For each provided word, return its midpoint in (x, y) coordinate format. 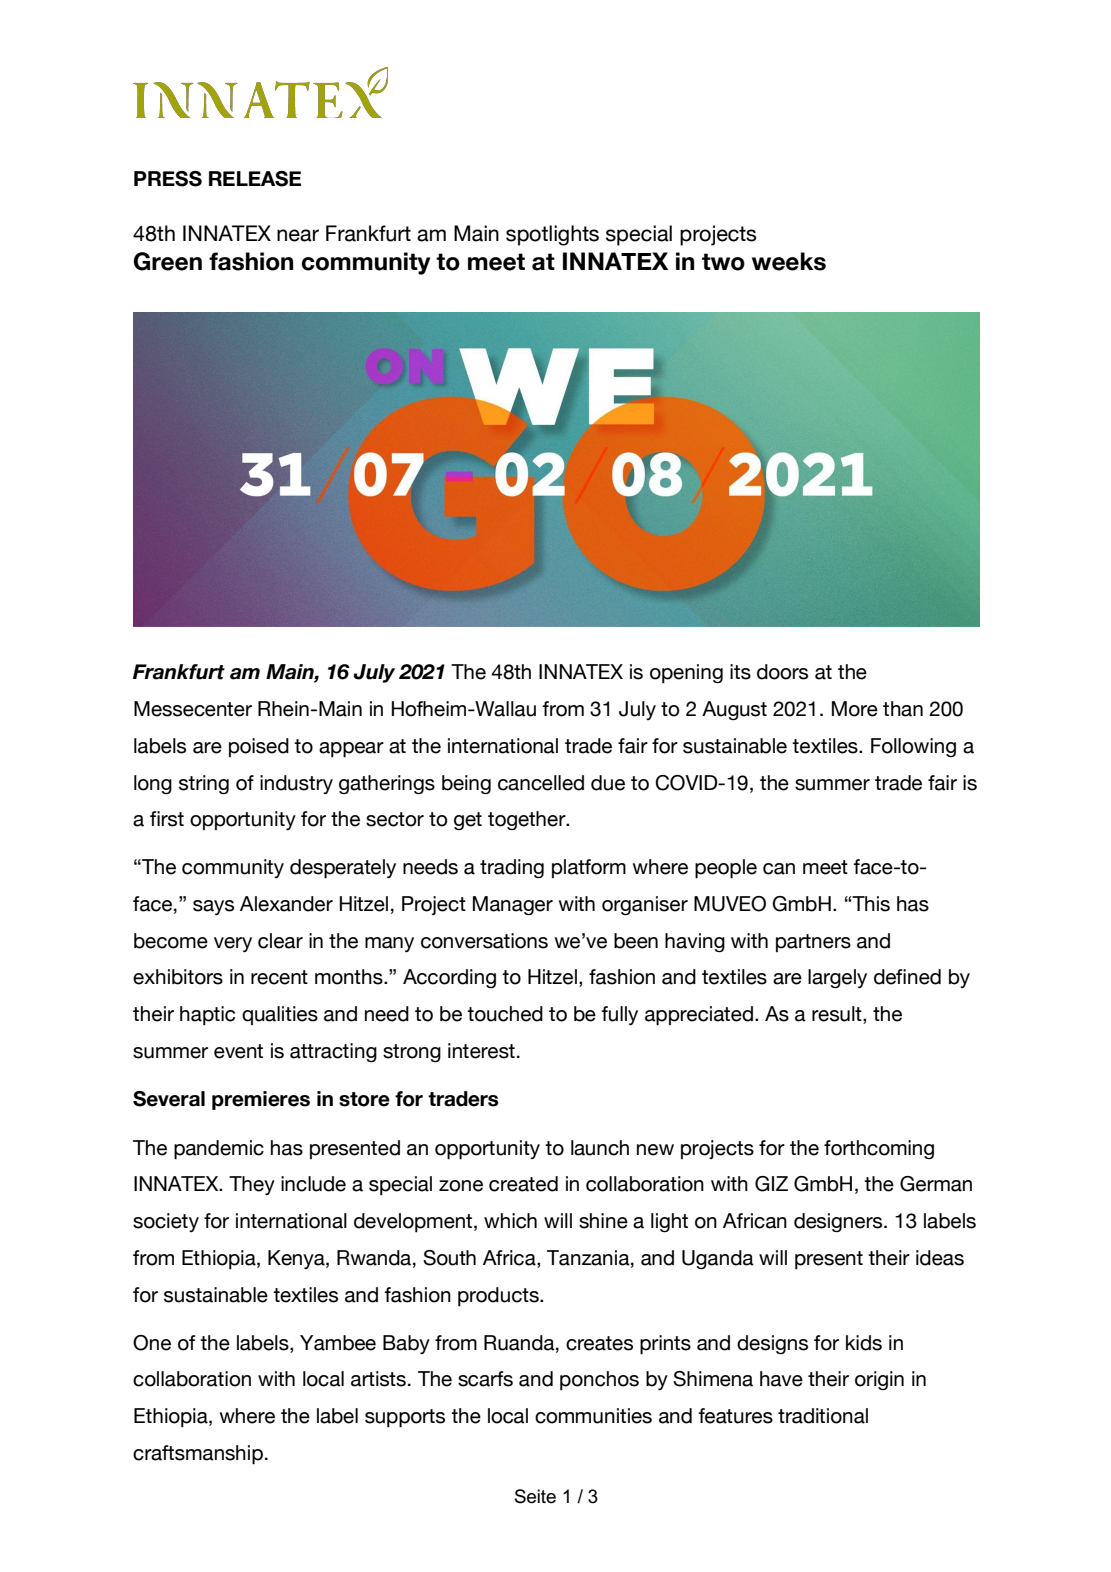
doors (782, 672)
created (523, 1184)
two (723, 262)
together (528, 820)
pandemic (219, 1150)
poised (259, 747)
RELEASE (255, 179)
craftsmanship (198, 1455)
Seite (535, 1496)
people (726, 869)
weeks (789, 261)
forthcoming (879, 1149)
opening (686, 674)
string (204, 784)
